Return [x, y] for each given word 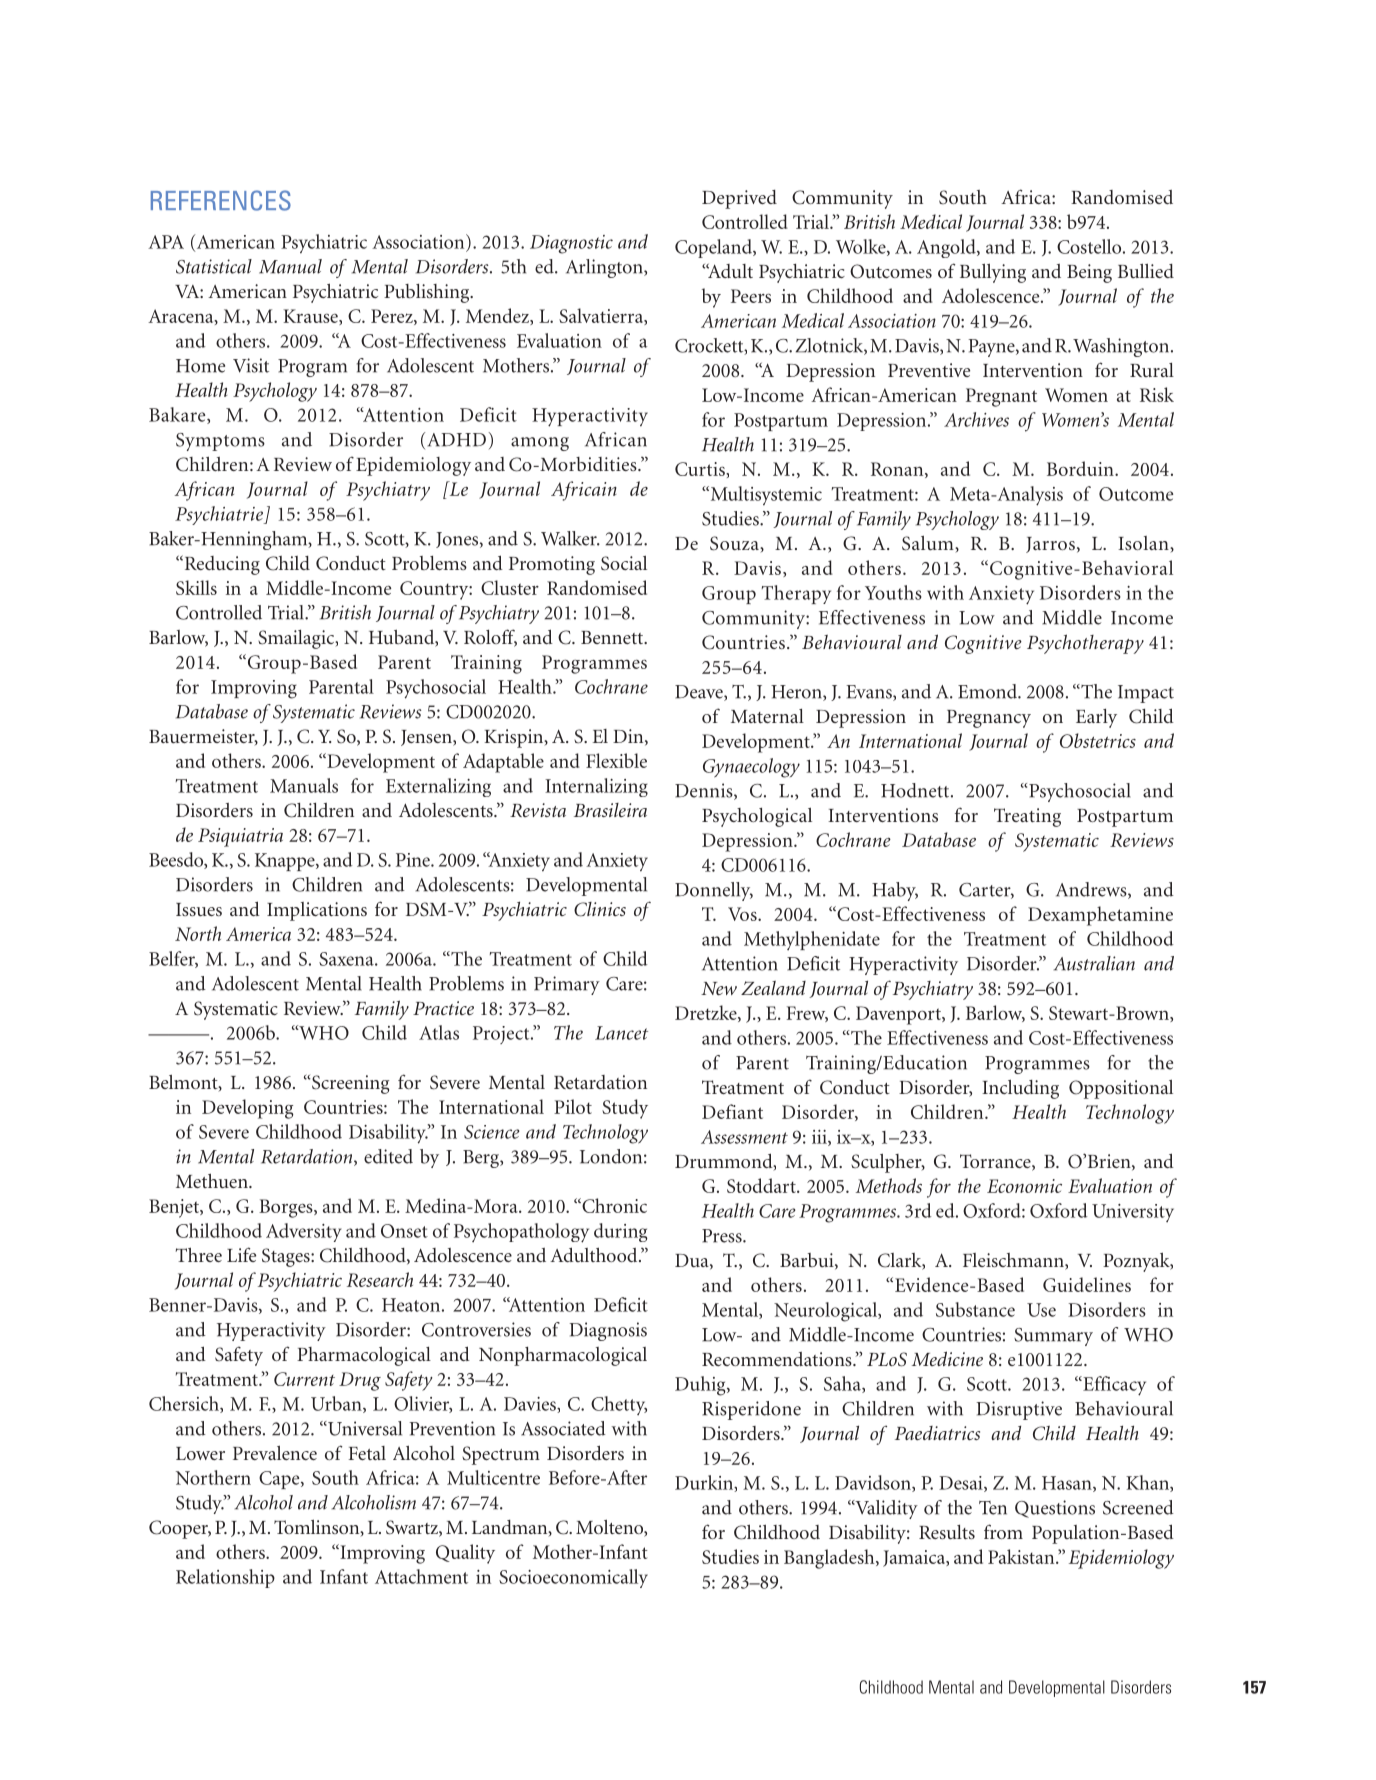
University [1133, 1213]
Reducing [221, 565]
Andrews [1092, 890]
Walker [570, 538]
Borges [287, 1208]
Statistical [214, 266]
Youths [893, 592]
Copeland [714, 248]
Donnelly [714, 891]
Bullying [993, 273]
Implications [317, 911]
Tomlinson [318, 1528]
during [621, 1232]
